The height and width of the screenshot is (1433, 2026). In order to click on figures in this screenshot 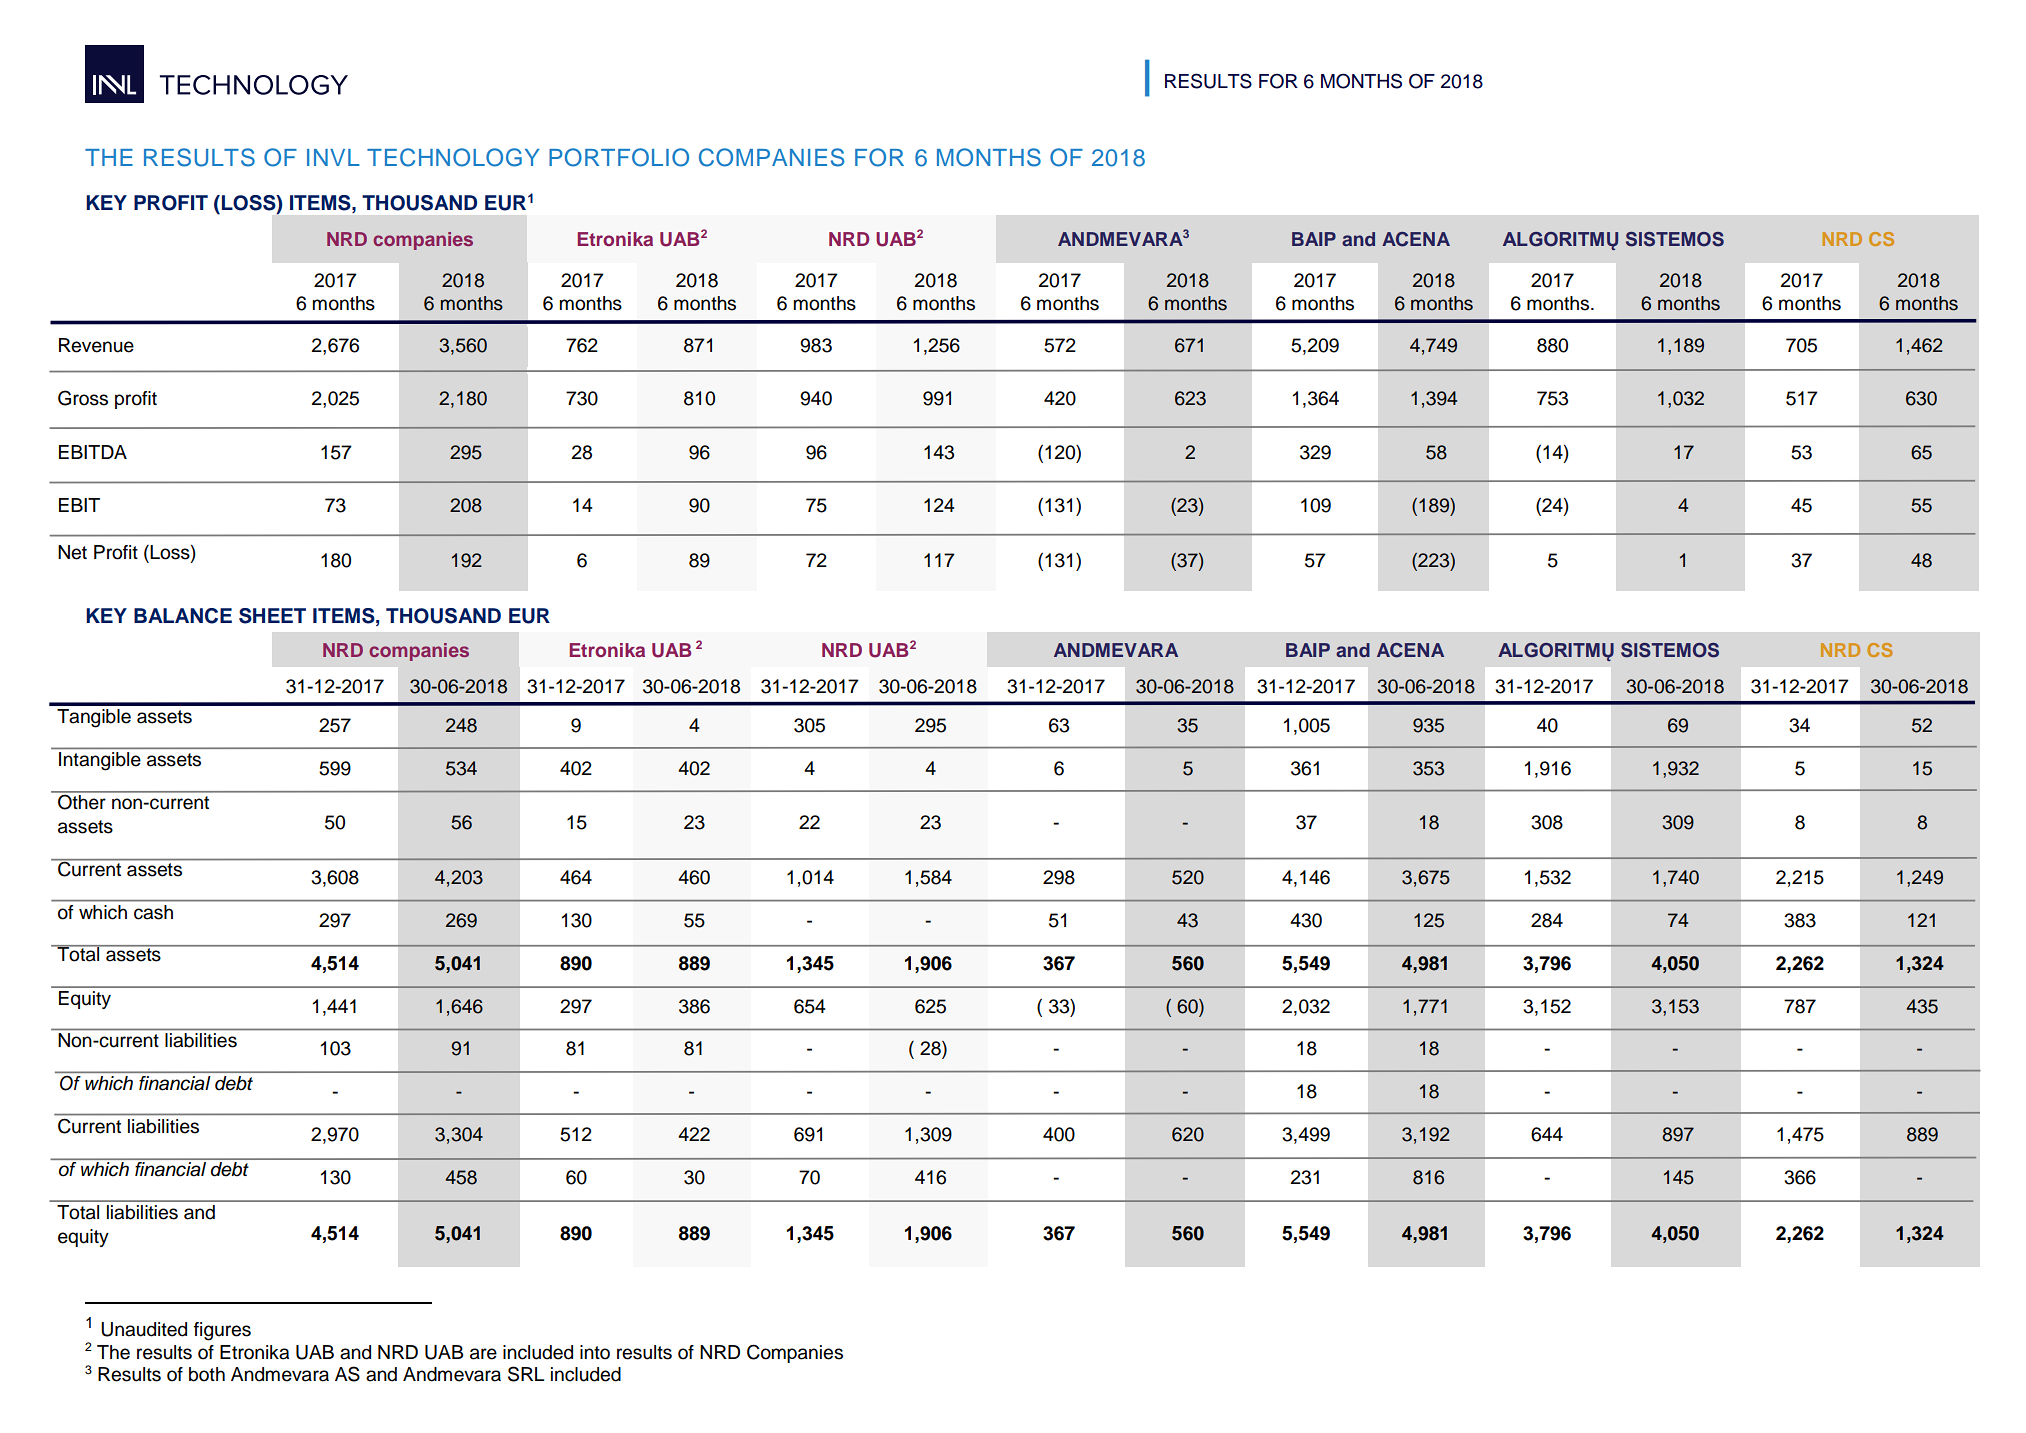, I will do `click(222, 1331)`.
